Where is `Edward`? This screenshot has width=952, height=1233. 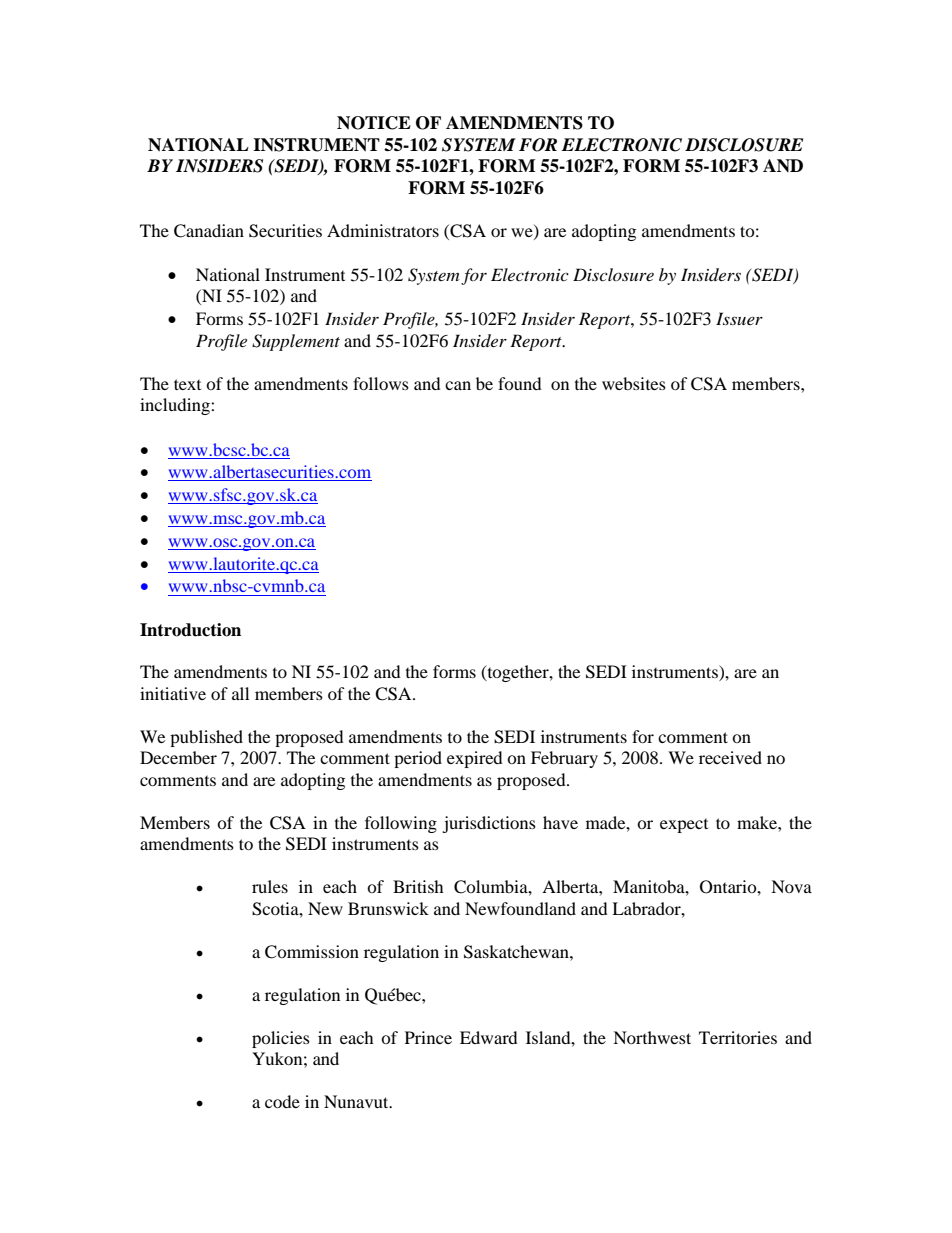 Edward is located at coordinates (489, 1037).
